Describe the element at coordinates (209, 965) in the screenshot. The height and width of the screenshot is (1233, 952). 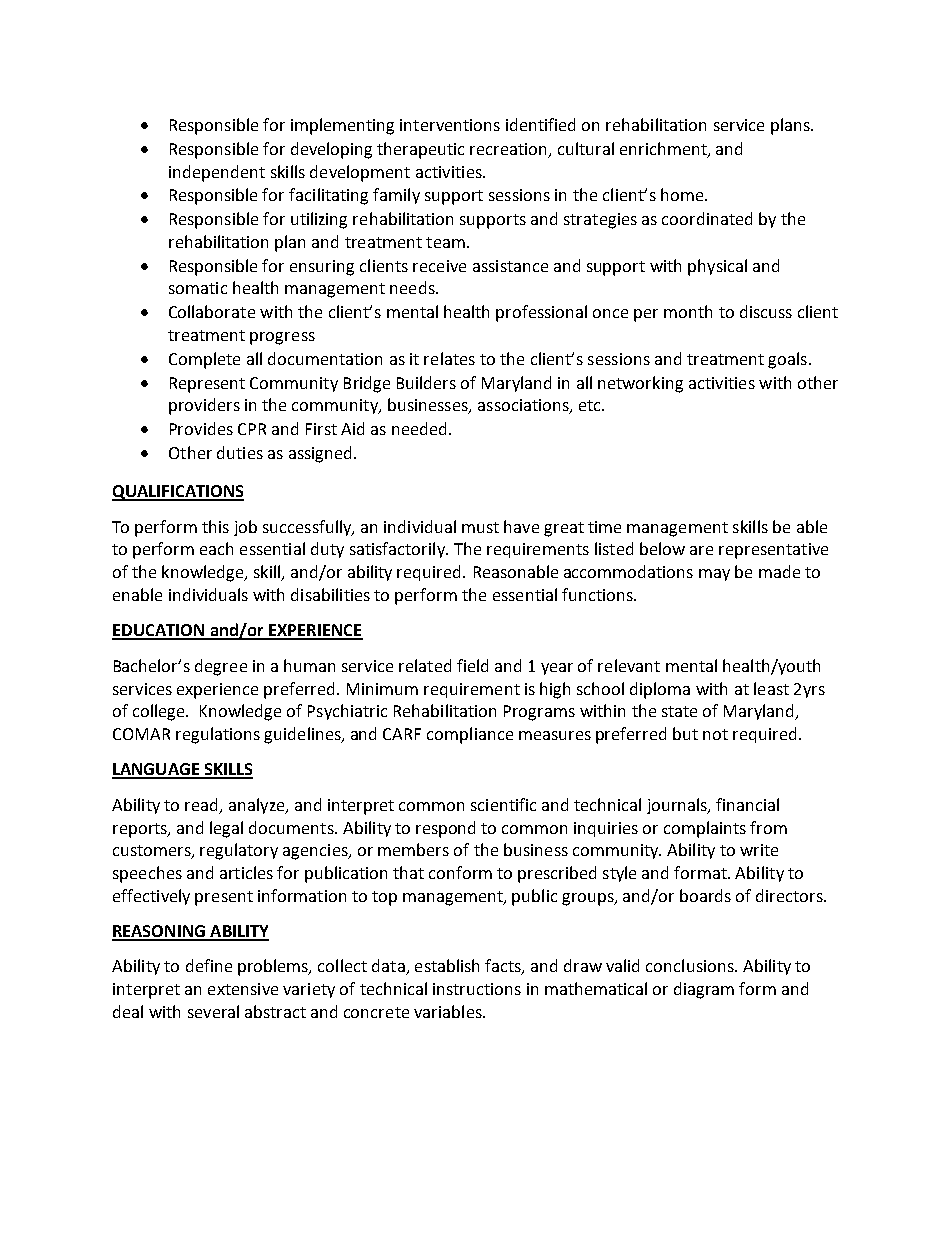
I see `define` at that location.
